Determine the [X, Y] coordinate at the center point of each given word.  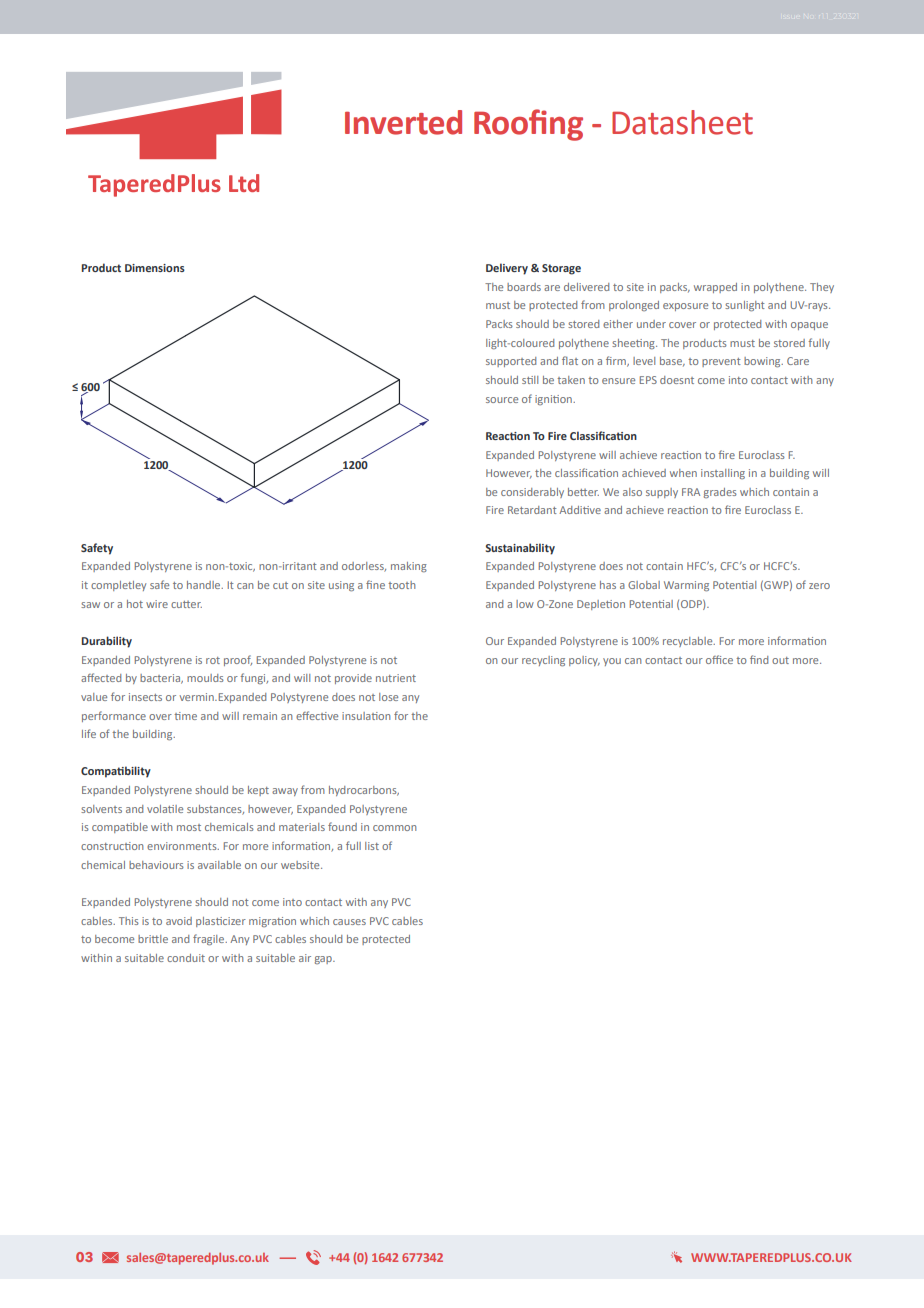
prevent [721, 362]
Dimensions [155, 268]
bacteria [161, 679]
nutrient [396, 678]
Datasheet [682, 122]
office [719, 659]
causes [349, 922]
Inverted [403, 122]
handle [205, 585]
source [502, 400]
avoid [179, 921]
